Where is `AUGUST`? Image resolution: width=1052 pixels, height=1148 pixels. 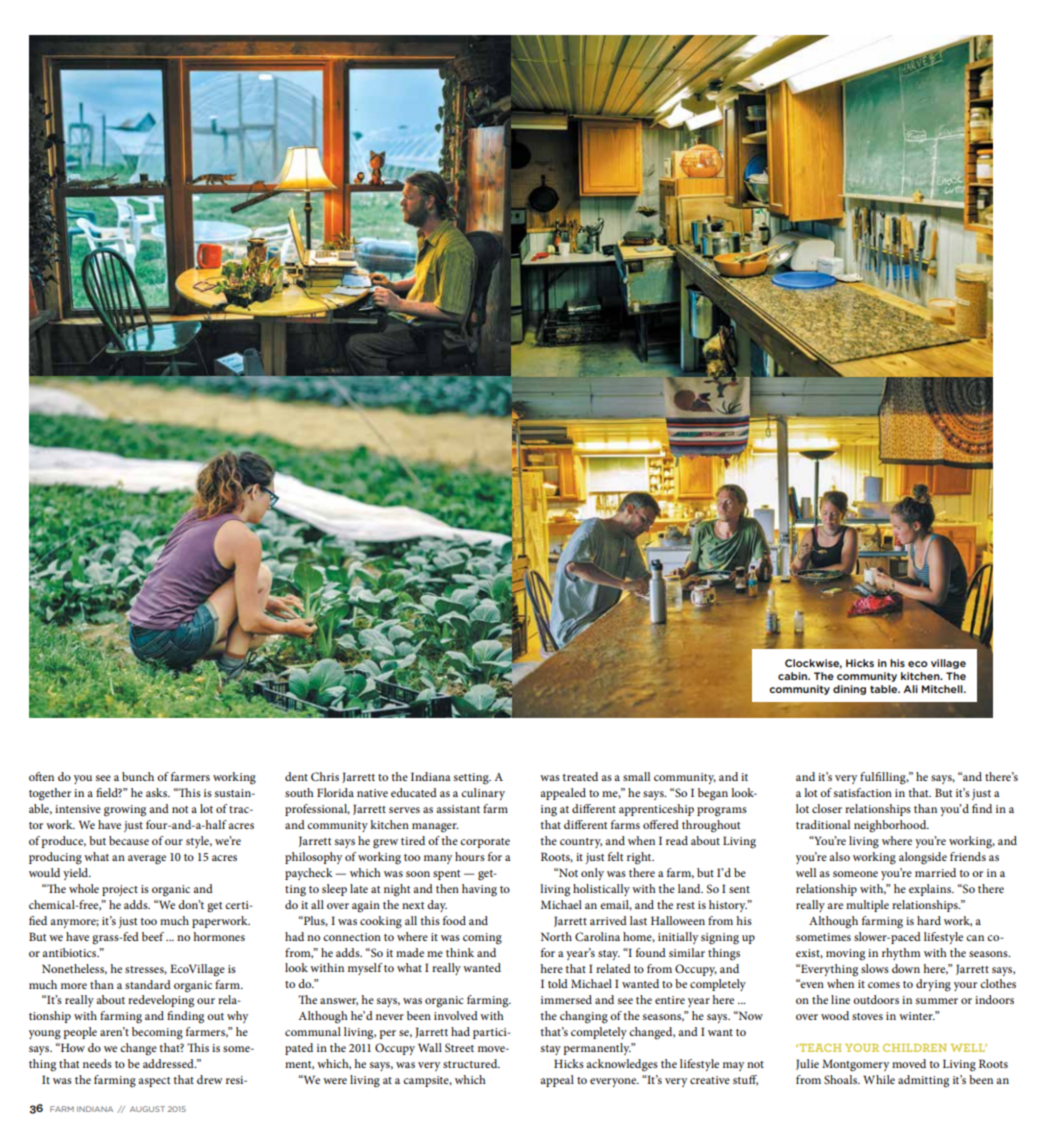 AUGUST is located at coordinates (147, 1109).
